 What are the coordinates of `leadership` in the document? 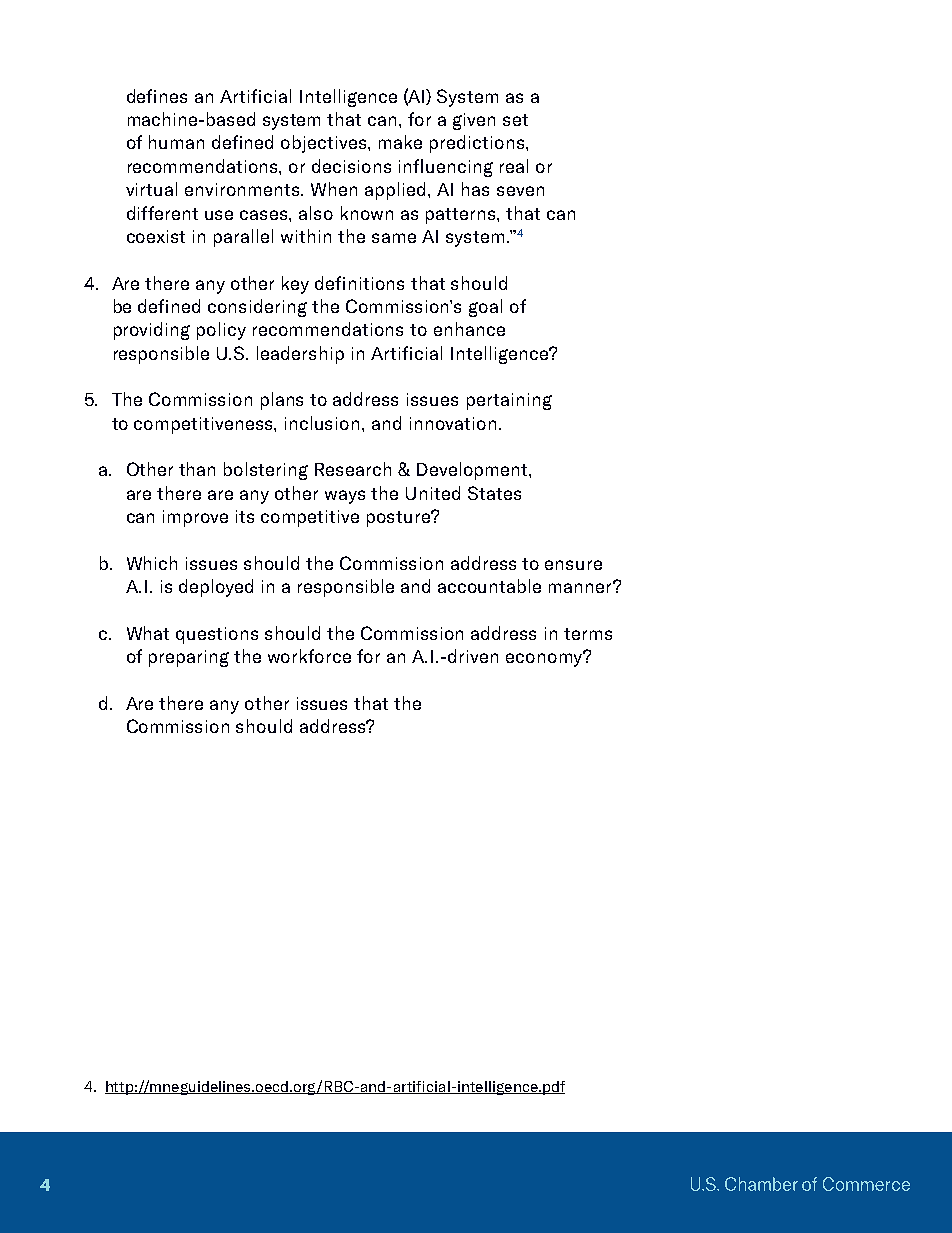 It's located at (300, 355).
